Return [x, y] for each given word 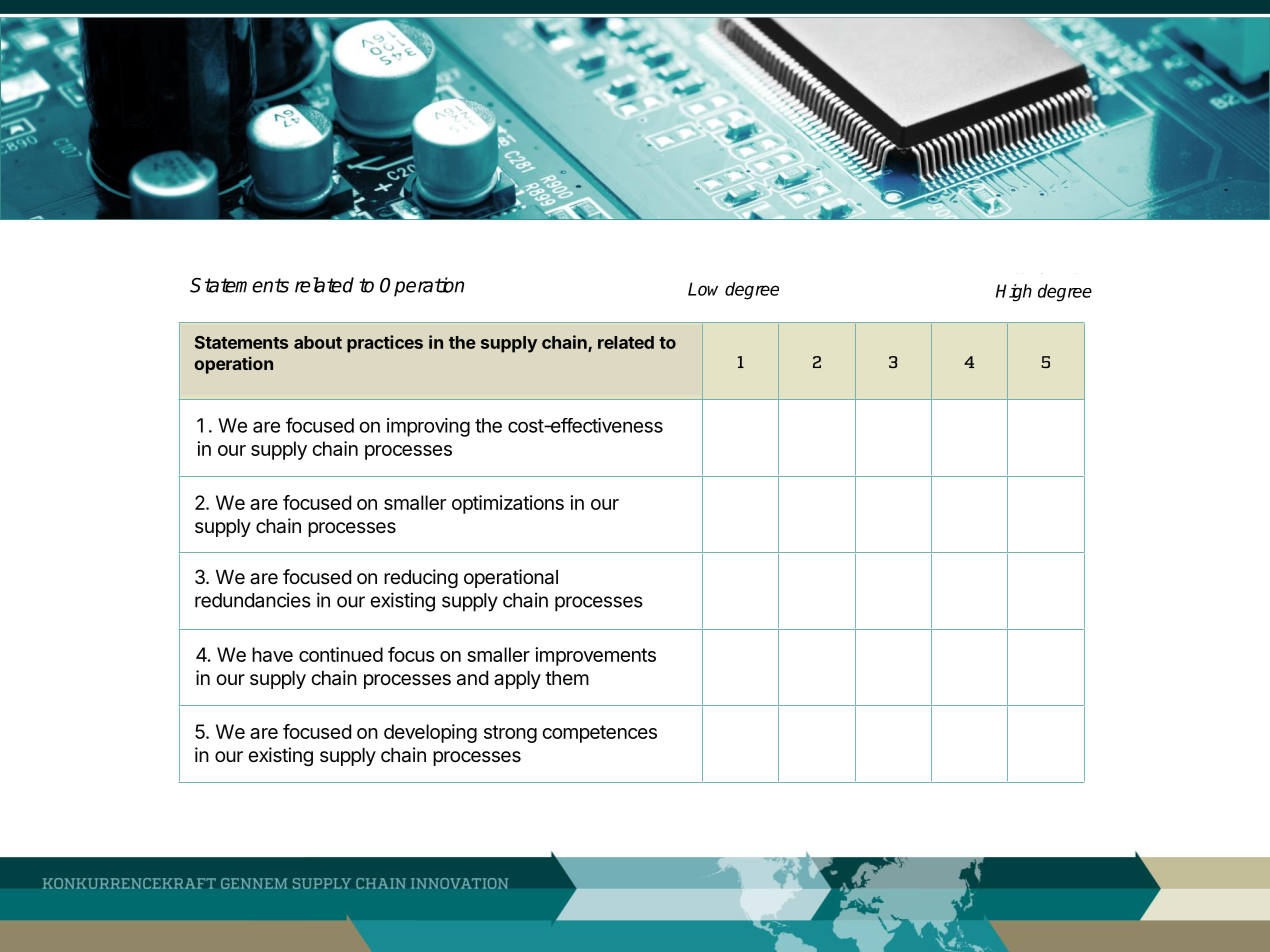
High [1014, 293]
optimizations [508, 504]
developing [430, 733]
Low [703, 289]
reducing [421, 578]
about [318, 342]
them [567, 678]
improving [428, 427]
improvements [596, 656]
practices [385, 344]
